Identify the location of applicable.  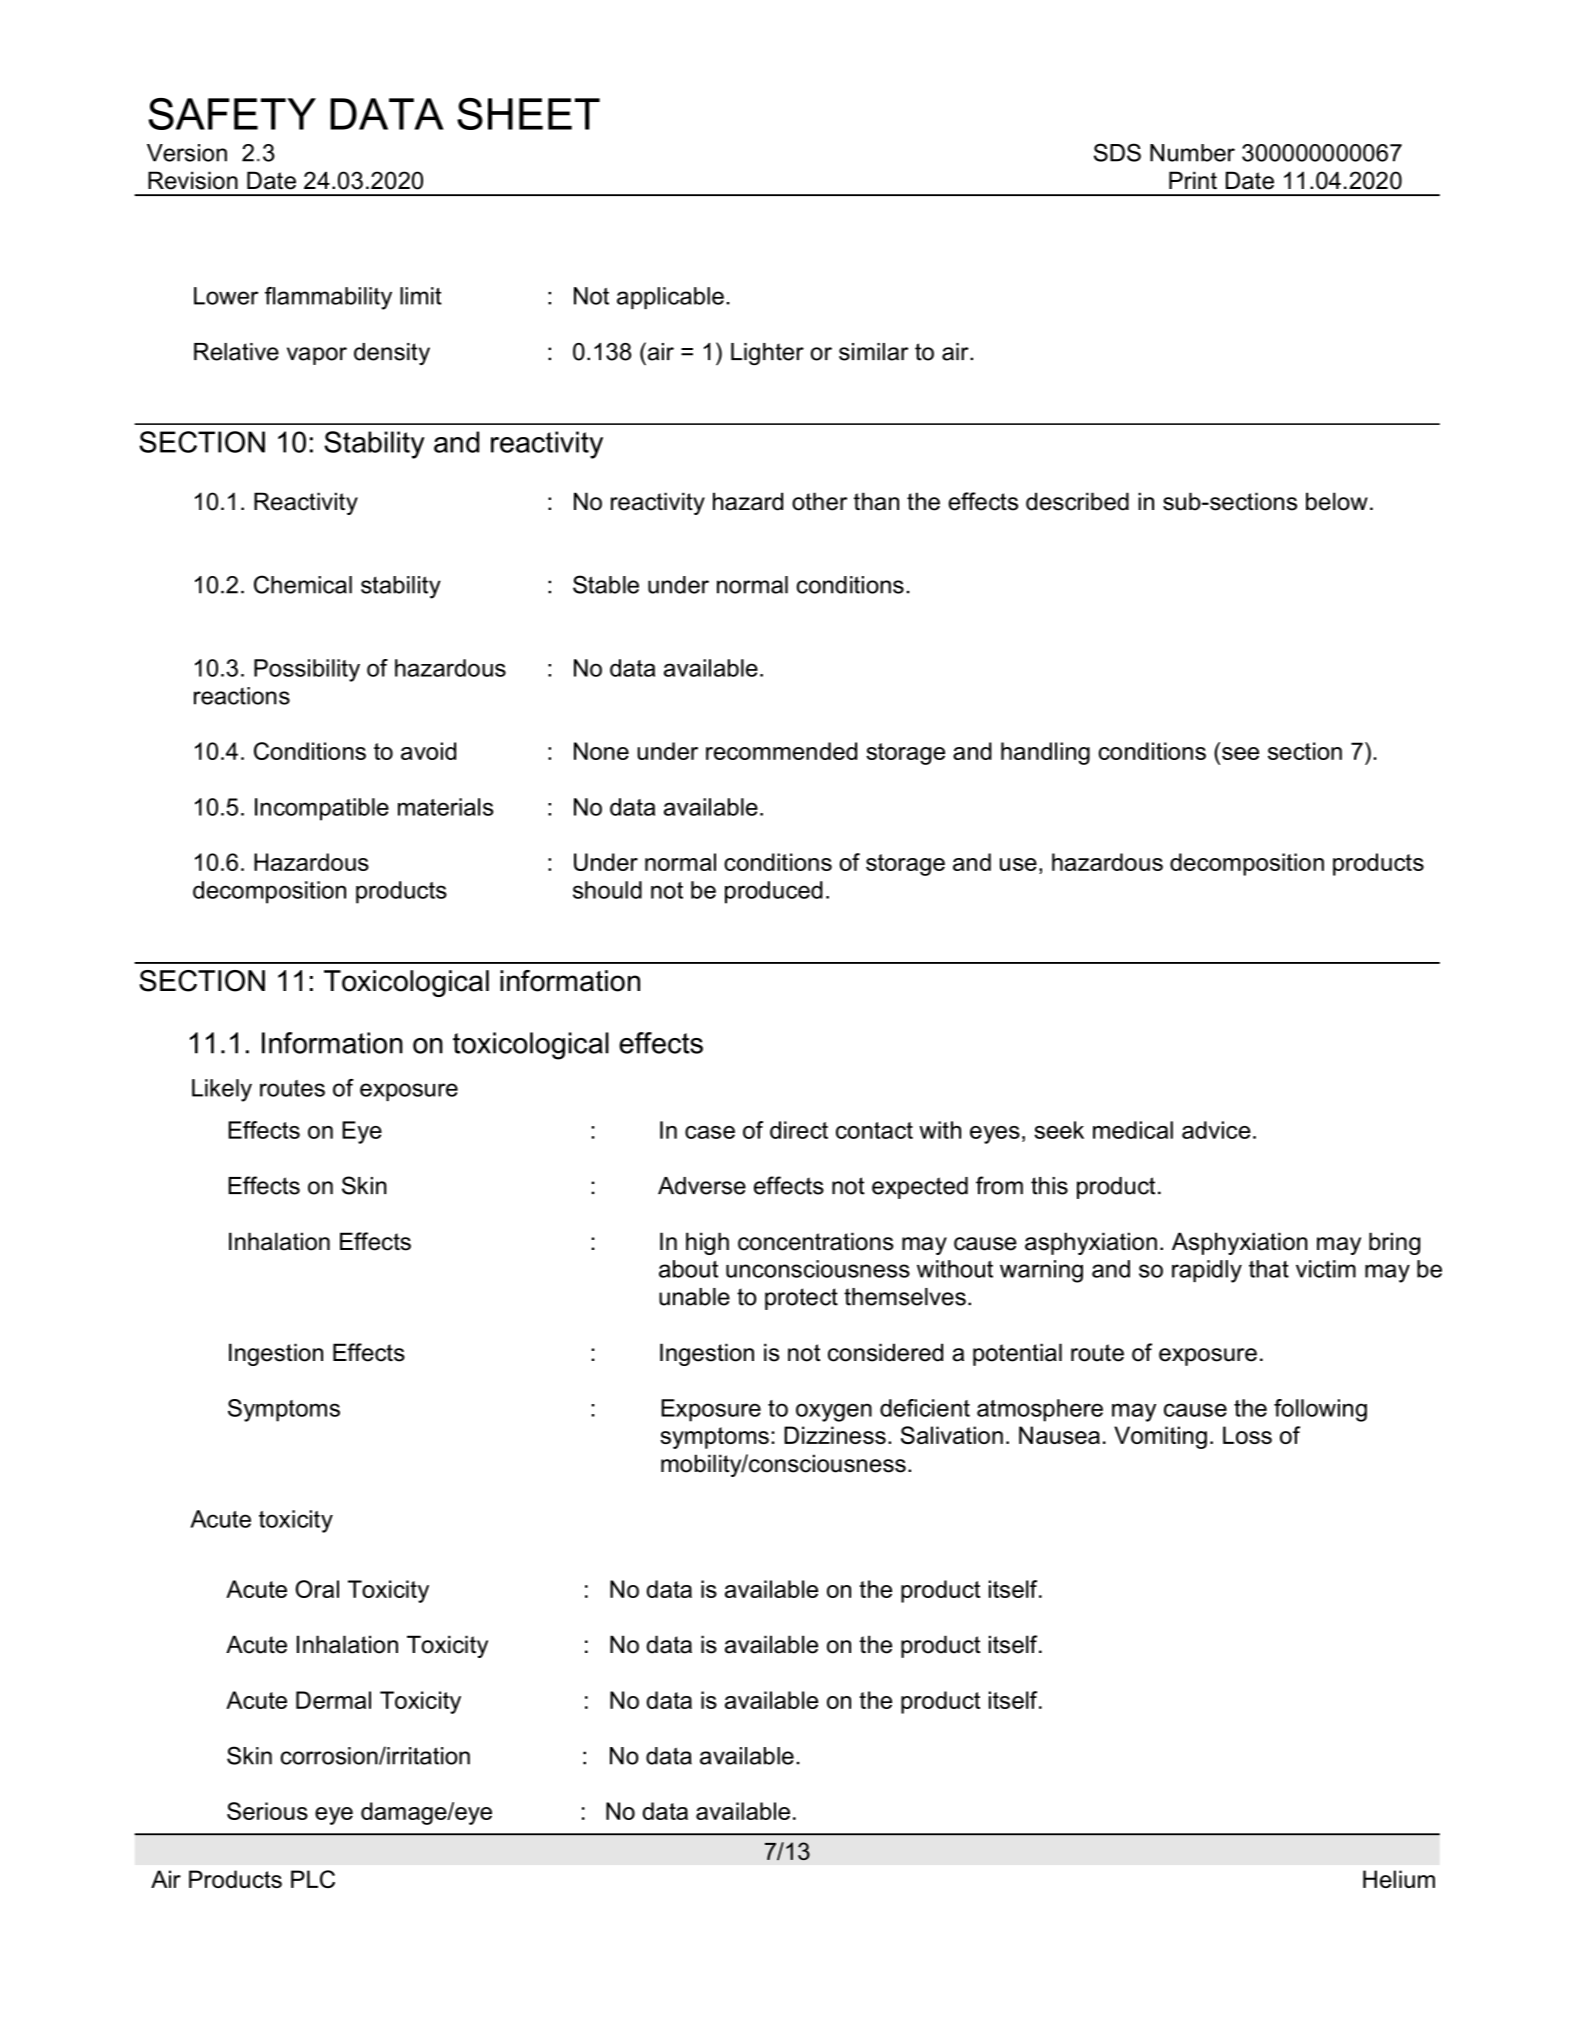
(670, 298).
